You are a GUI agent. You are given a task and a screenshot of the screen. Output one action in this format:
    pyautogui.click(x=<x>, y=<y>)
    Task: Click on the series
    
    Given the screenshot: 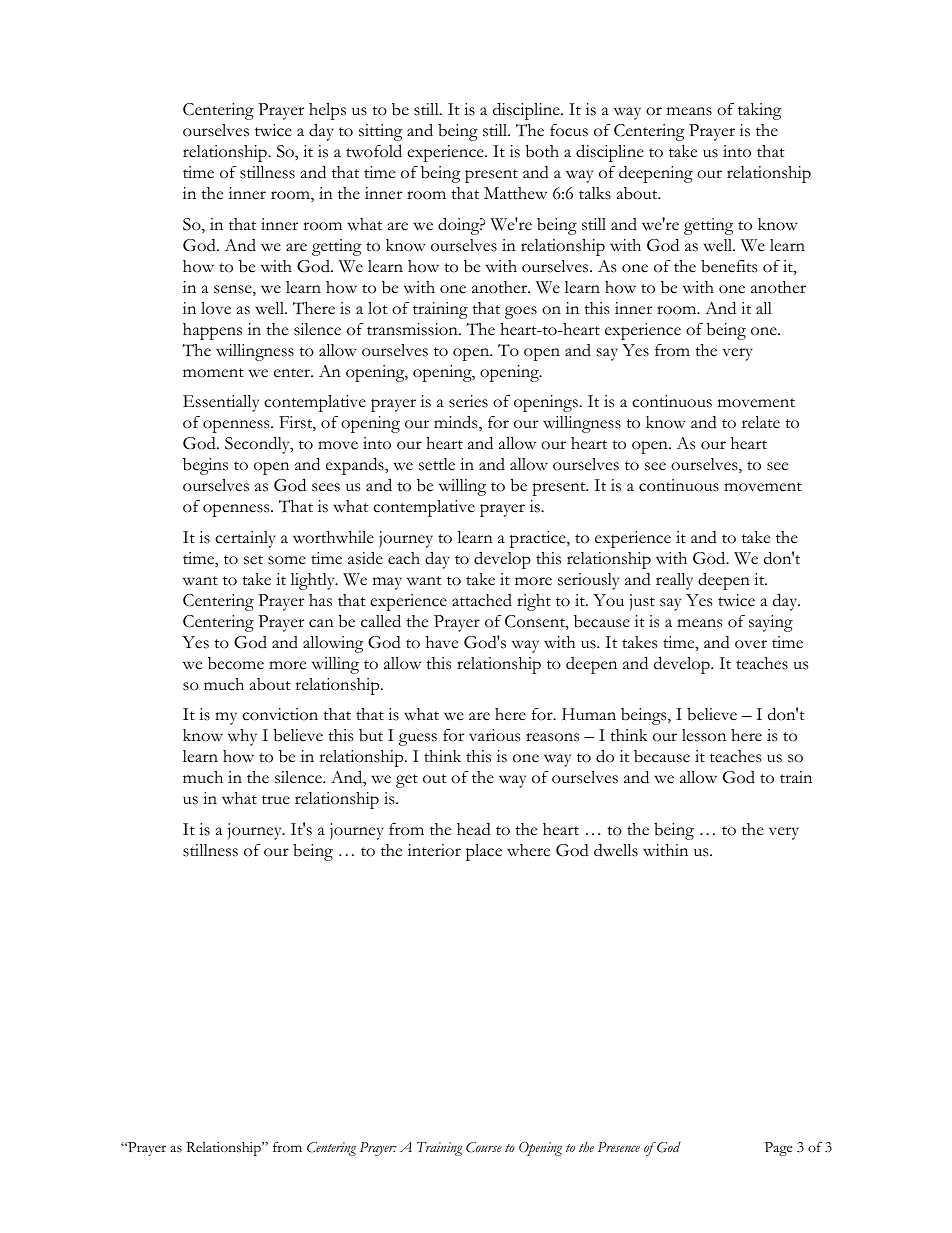 What is the action you would take?
    pyautogui.click(x=468, y=401)
